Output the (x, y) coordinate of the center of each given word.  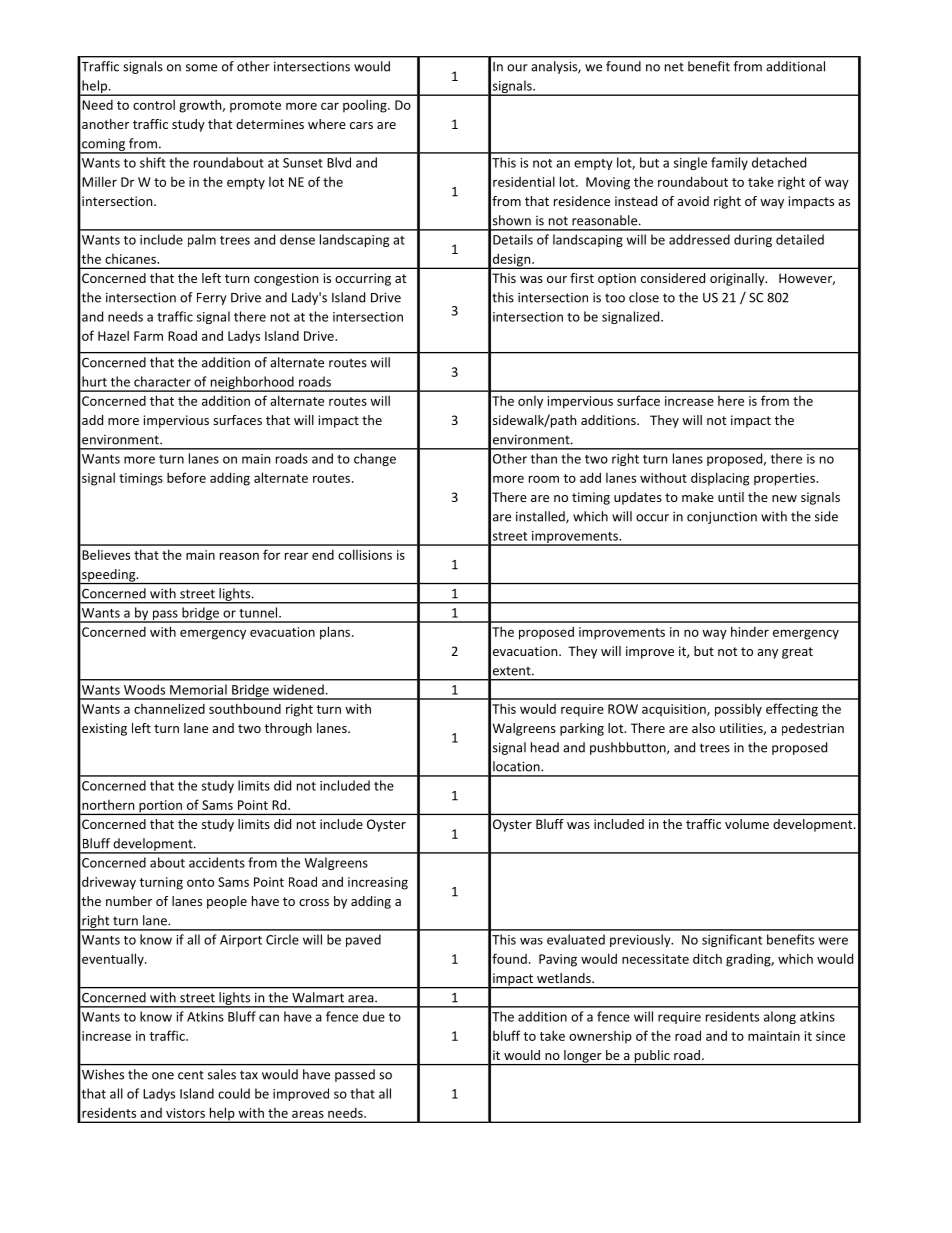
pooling (366, 106)
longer (583, 1057)
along (780, 1017)
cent (191, 1075)
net (674, 67)
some (201, 68)
